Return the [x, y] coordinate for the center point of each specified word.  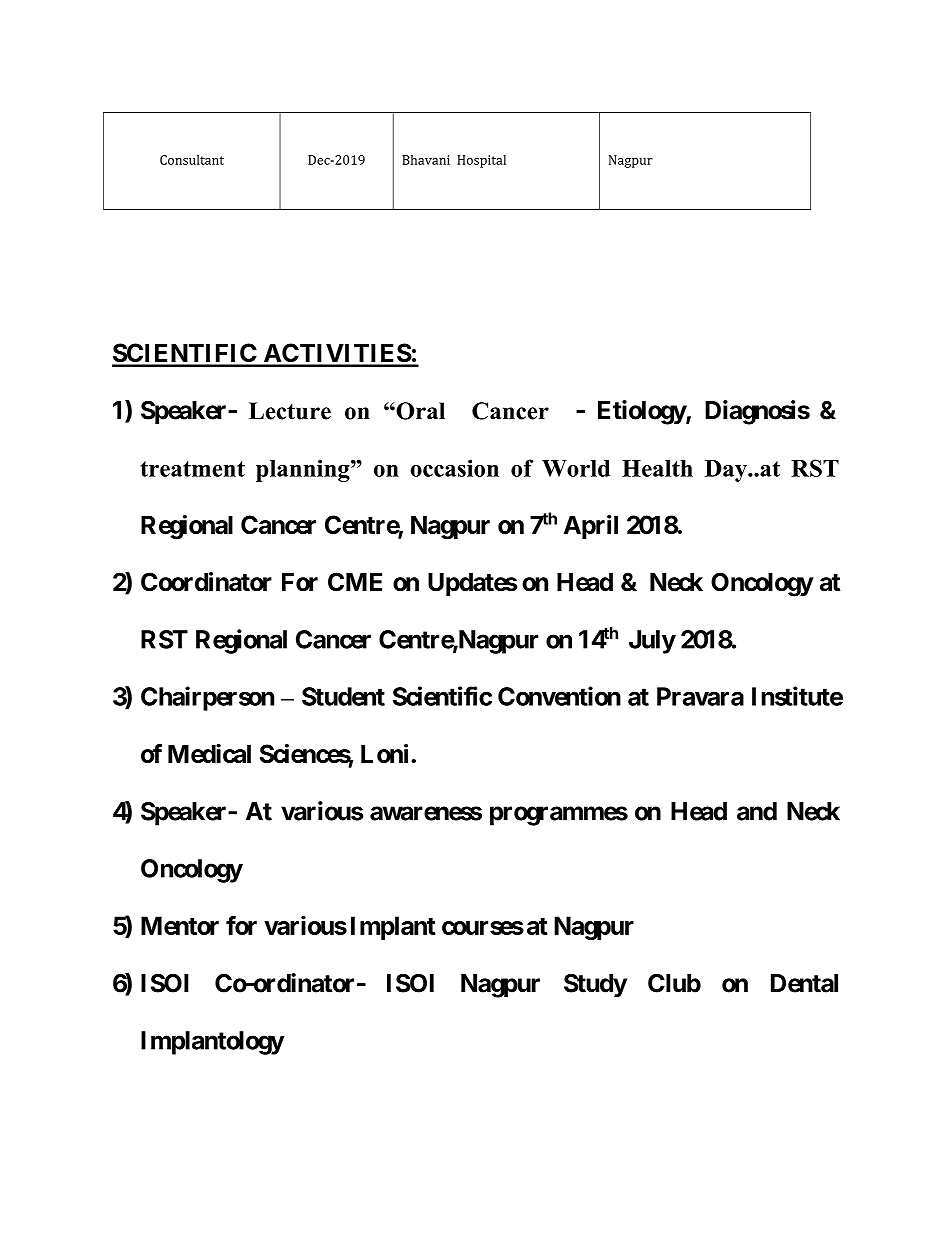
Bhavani [426, 160]
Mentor [180, 925]
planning [304, 470]
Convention [559, 696]
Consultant [192, 160]
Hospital [481, 161]
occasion [454, 468]
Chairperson [207, 698]
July [652, 642]
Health [657, 468]
